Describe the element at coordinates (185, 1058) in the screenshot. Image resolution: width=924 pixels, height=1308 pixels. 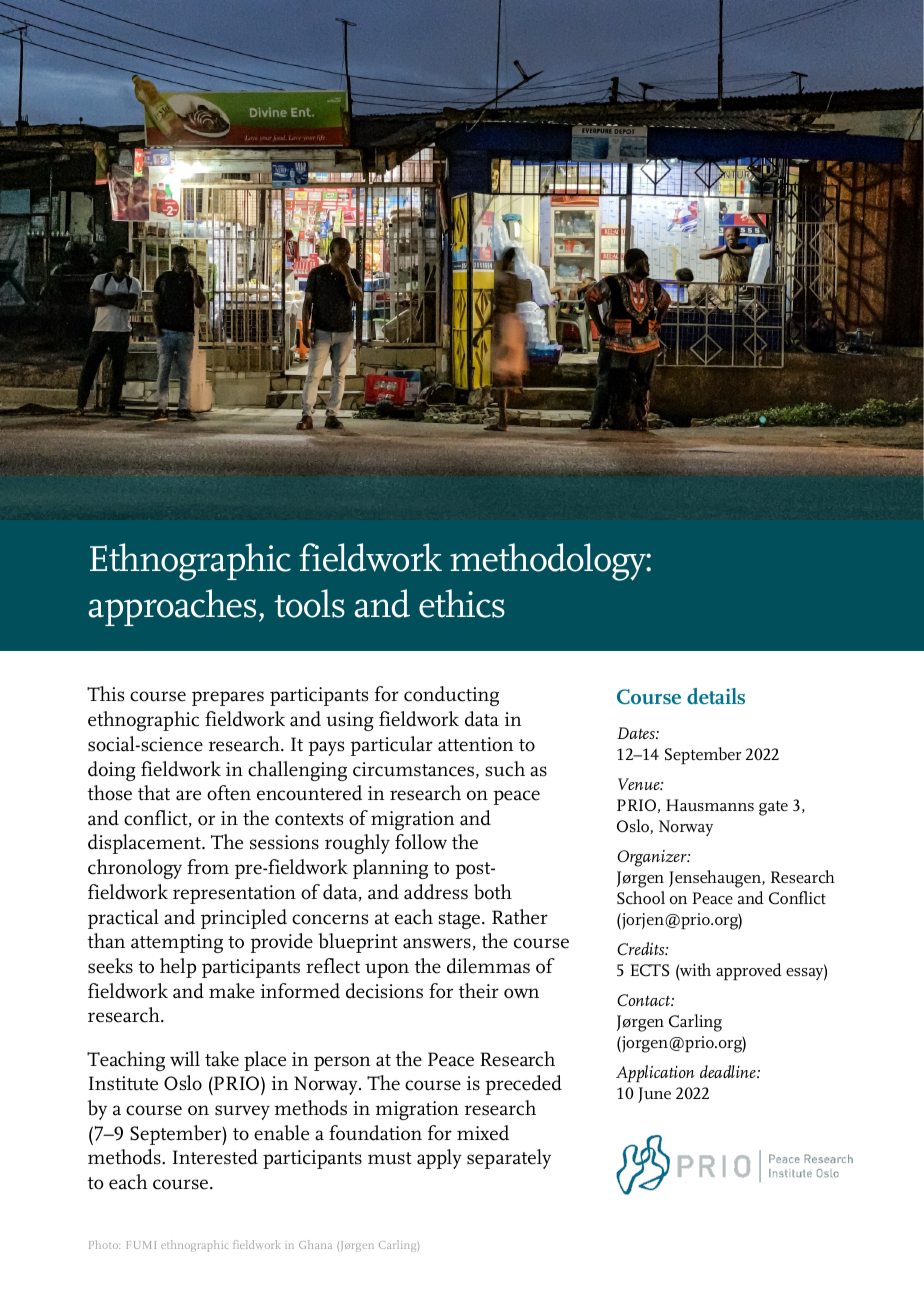
I see `will` at that location.
